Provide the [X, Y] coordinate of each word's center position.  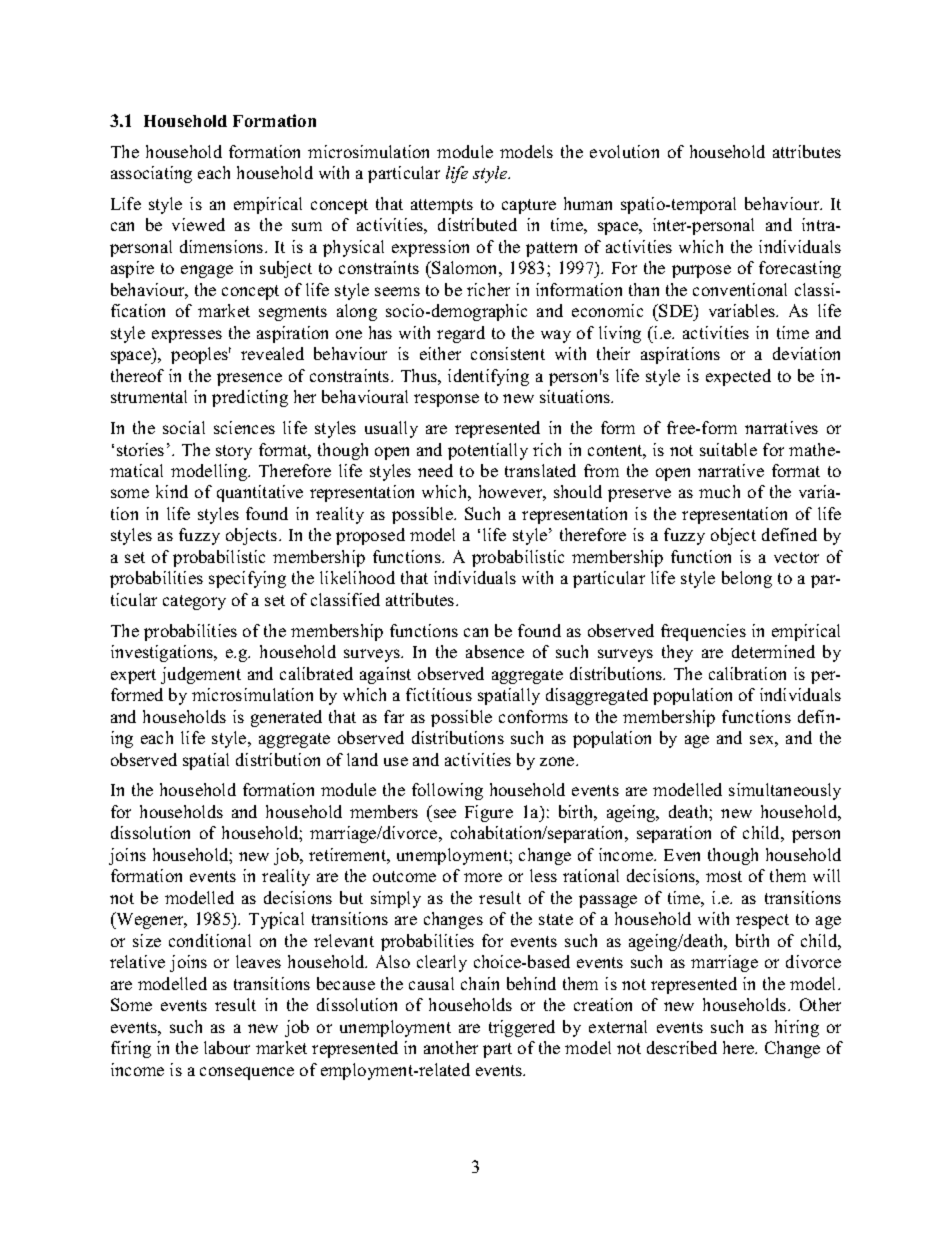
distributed [477, 224]
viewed [198, 224]
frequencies [703, 632]
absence [495, 651]
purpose [701, 271]
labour [227, 1047]
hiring [797, 1028]
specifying [247, 579]
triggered [522, 1028]
